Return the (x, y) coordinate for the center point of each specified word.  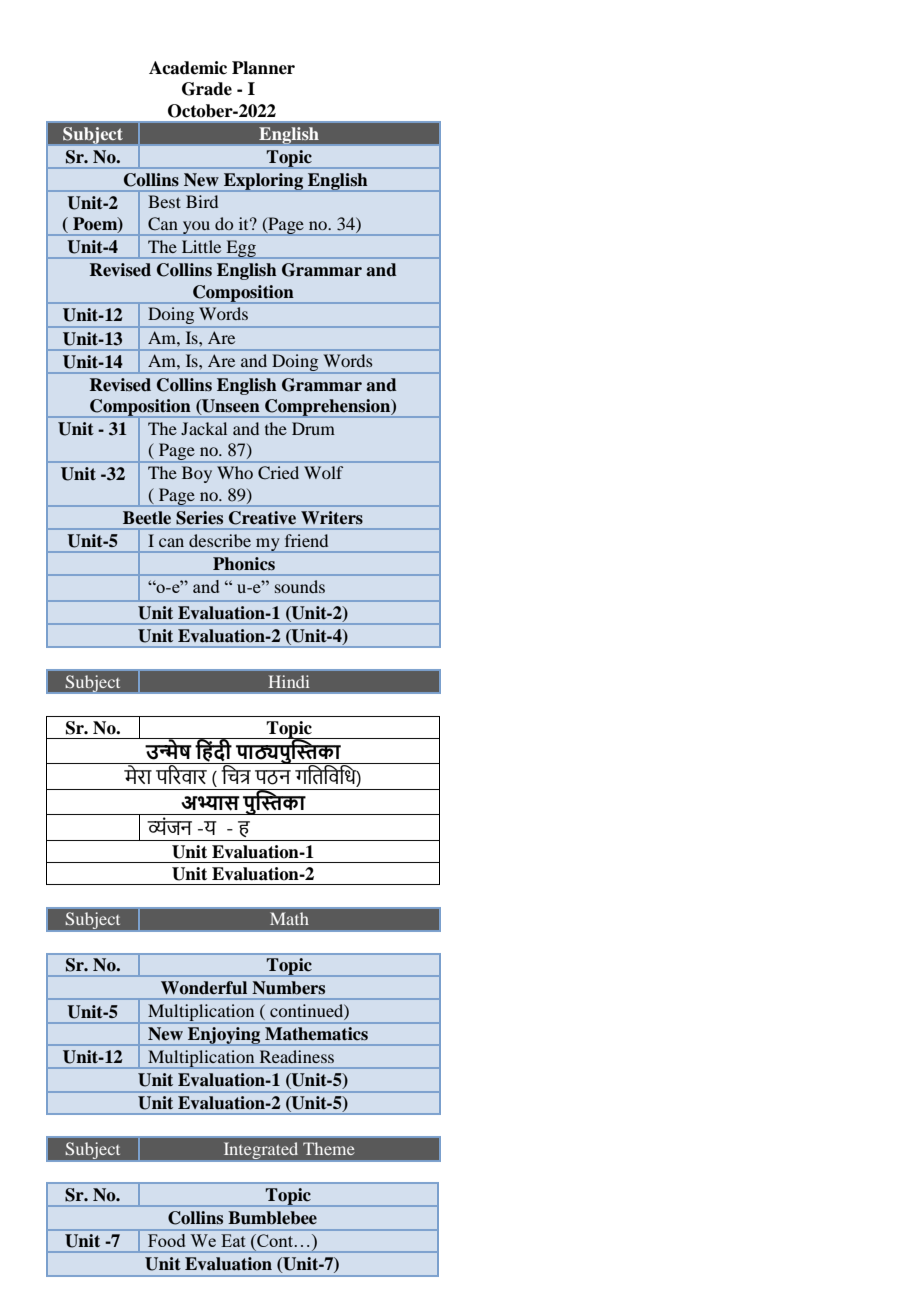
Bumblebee (272, 1218)
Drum (313, 428)
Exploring (263, 182)
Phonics (244, 564)
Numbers (288, 988)
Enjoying (224, 1036)
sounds (300, 586)
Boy (197, 474)
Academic (188, 68)
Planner (263, 68)
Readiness (297, 1056)
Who (235, 472)
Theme (329, 1148)
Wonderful (204, 988)
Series (199, 518)
